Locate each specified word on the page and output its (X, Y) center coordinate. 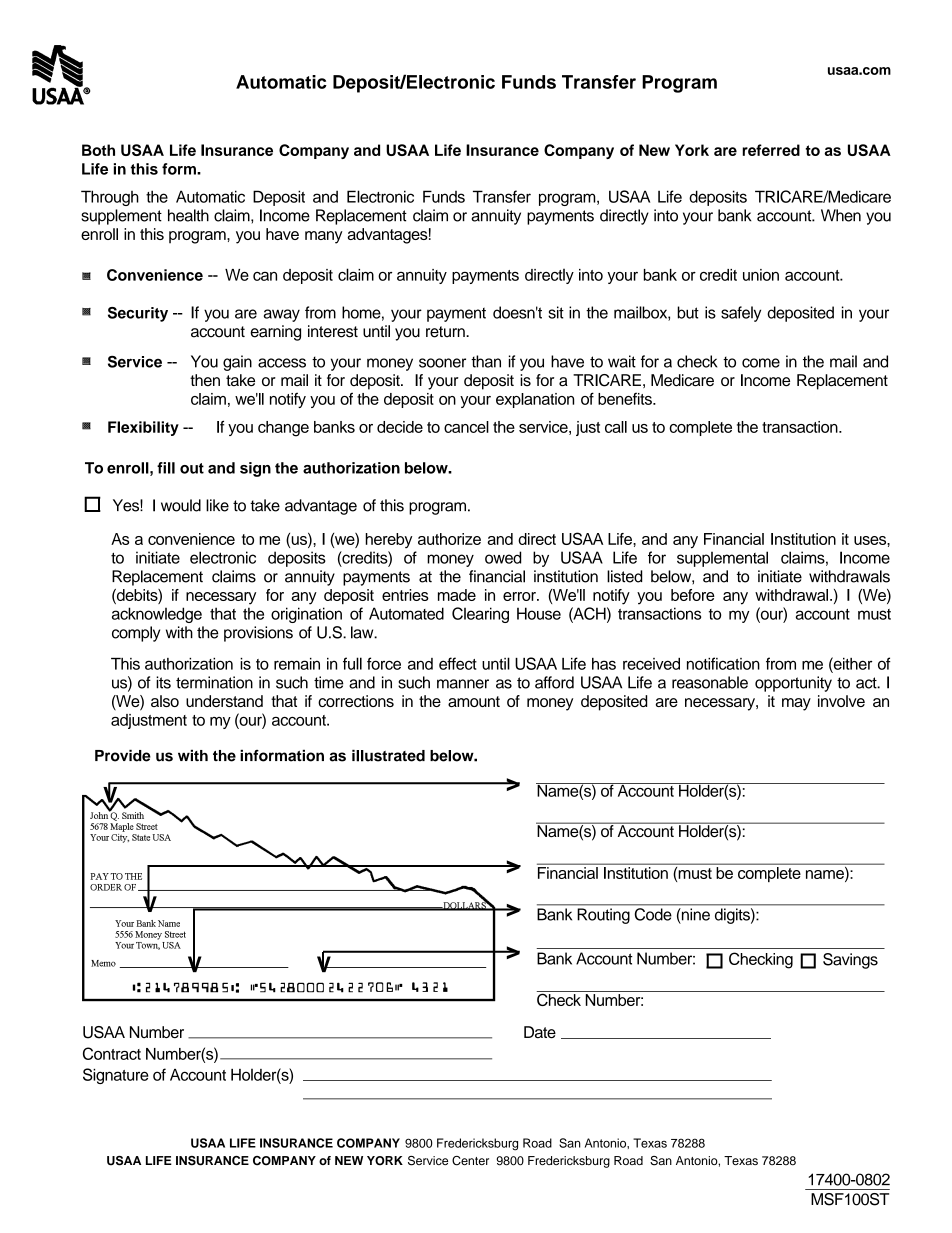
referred (771, 150)
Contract (112, 1053)
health (188, 215)
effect (458, 663)
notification (723, 663)
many (324, 237)
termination (214, 682)
